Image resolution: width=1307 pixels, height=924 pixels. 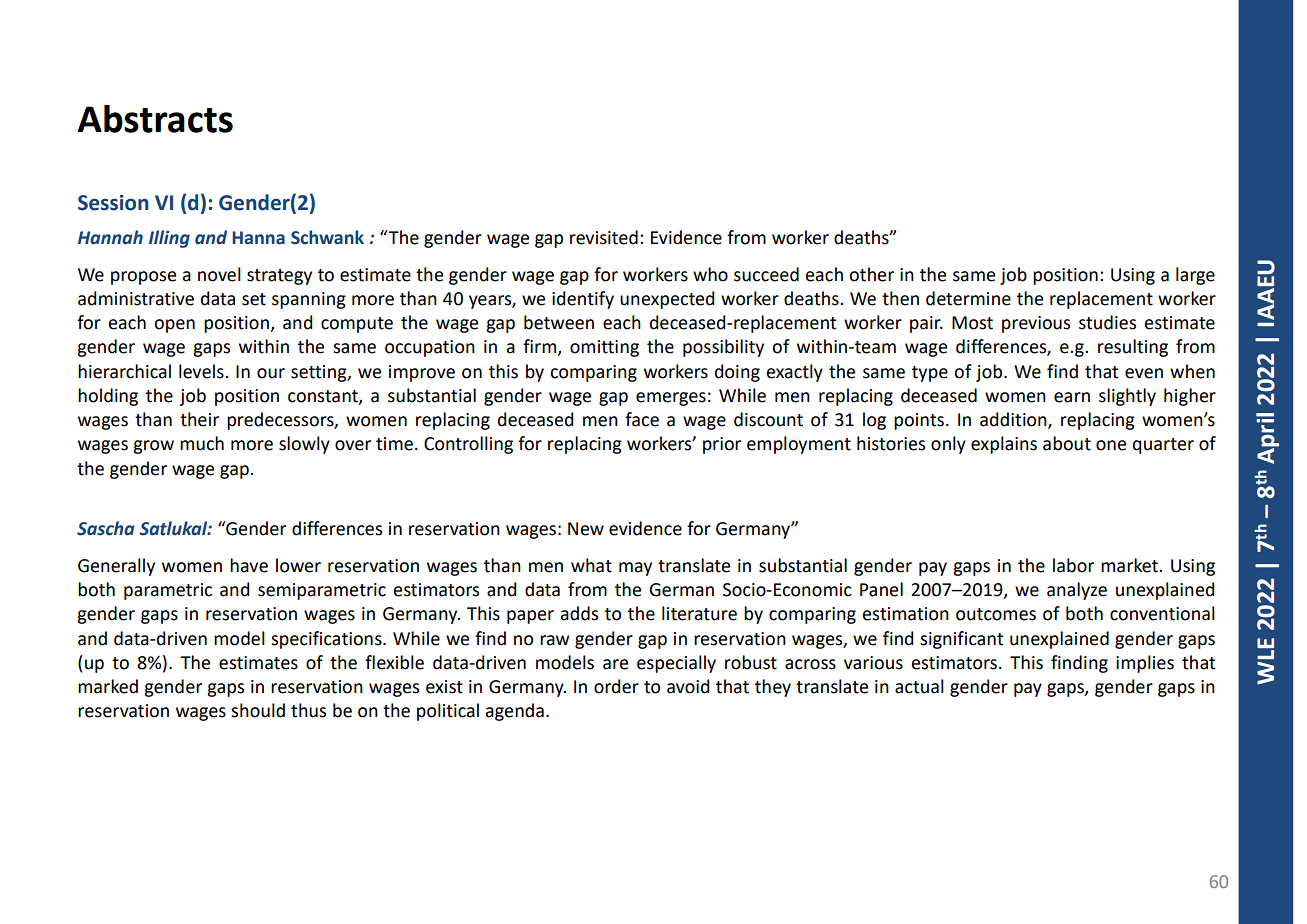 What do you see at coordinates (155, 119) in the document?
I see `Abstracts` at bounding box center [155, 119].
